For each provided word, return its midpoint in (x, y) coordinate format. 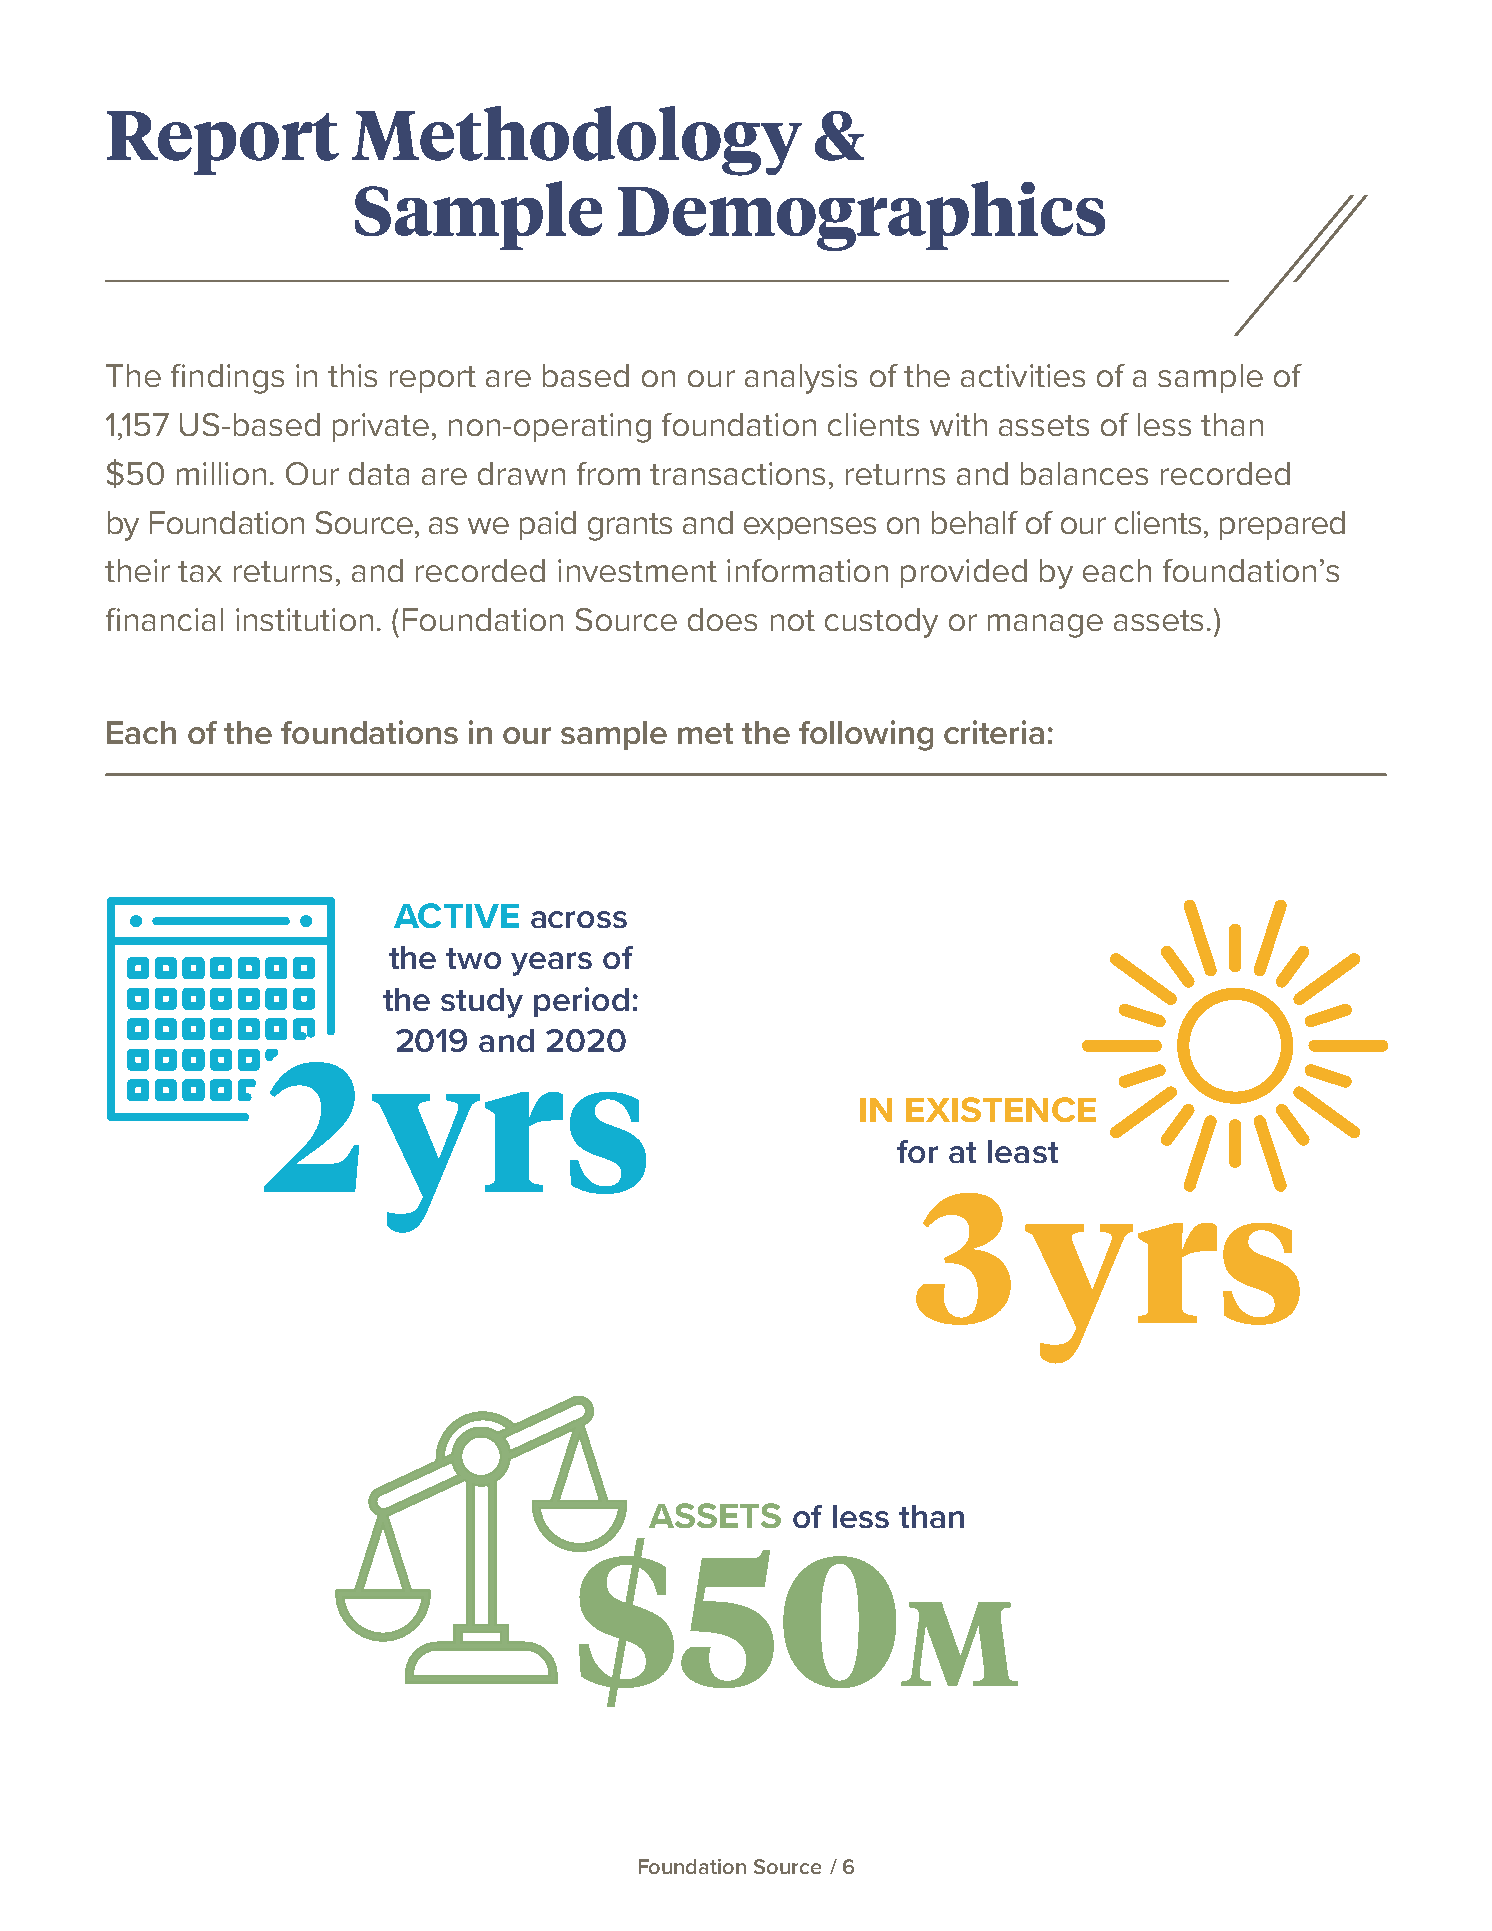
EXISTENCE (1001, 1109)
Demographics (861, 216)
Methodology (577, 141)
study (482, 1003)
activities (1023, 375)
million (221, 473)
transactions (737, 473)
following (866, 735)
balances (1084, 473)
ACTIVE (456, 915)
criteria (994, 732)
